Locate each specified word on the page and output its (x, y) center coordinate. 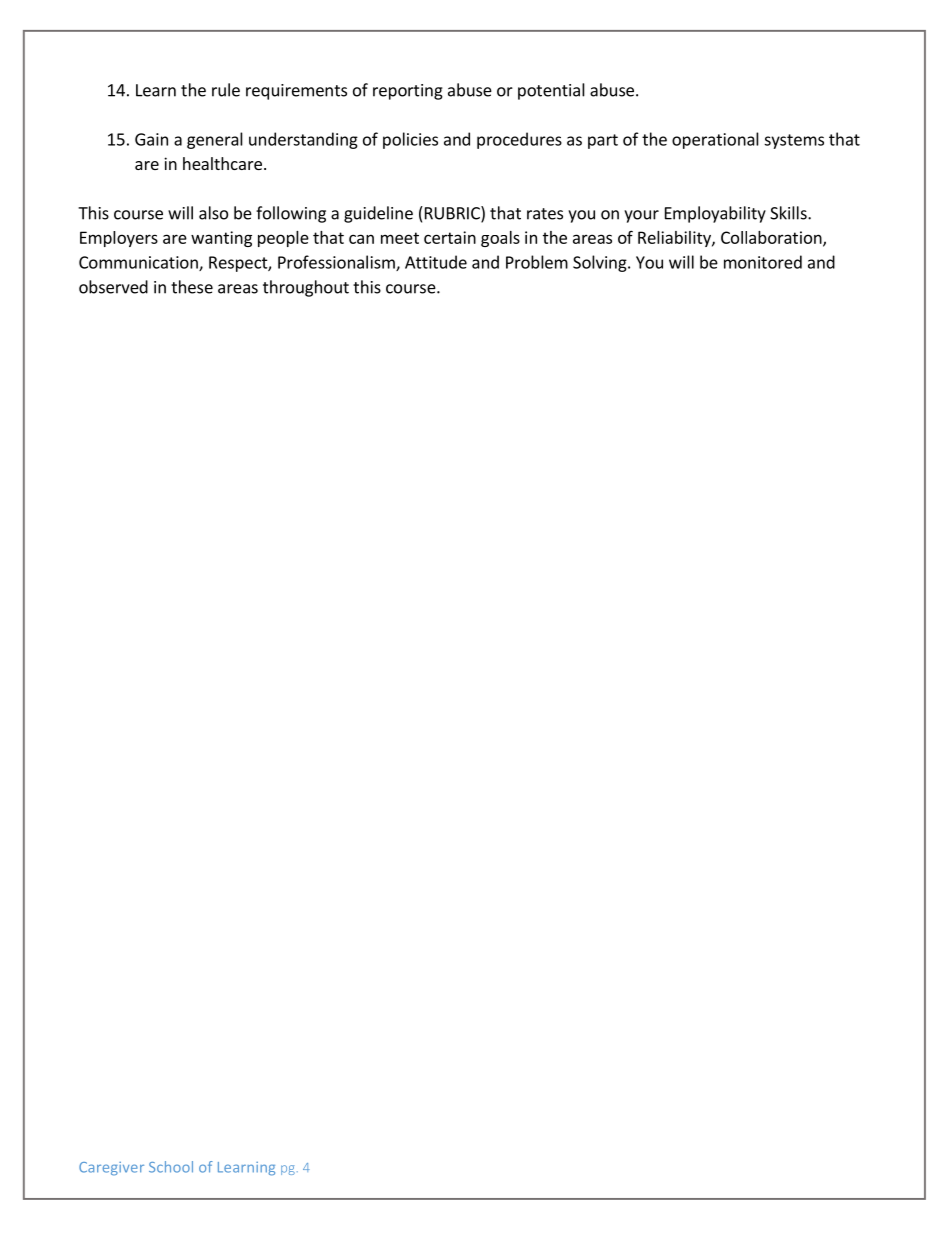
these (192, 287)
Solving (601, 263)
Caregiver (111, 1169)
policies (410, 140)
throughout (306, 288)
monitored (763, 262)
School (171, 1167)
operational (715, 140)
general (215, 140)
